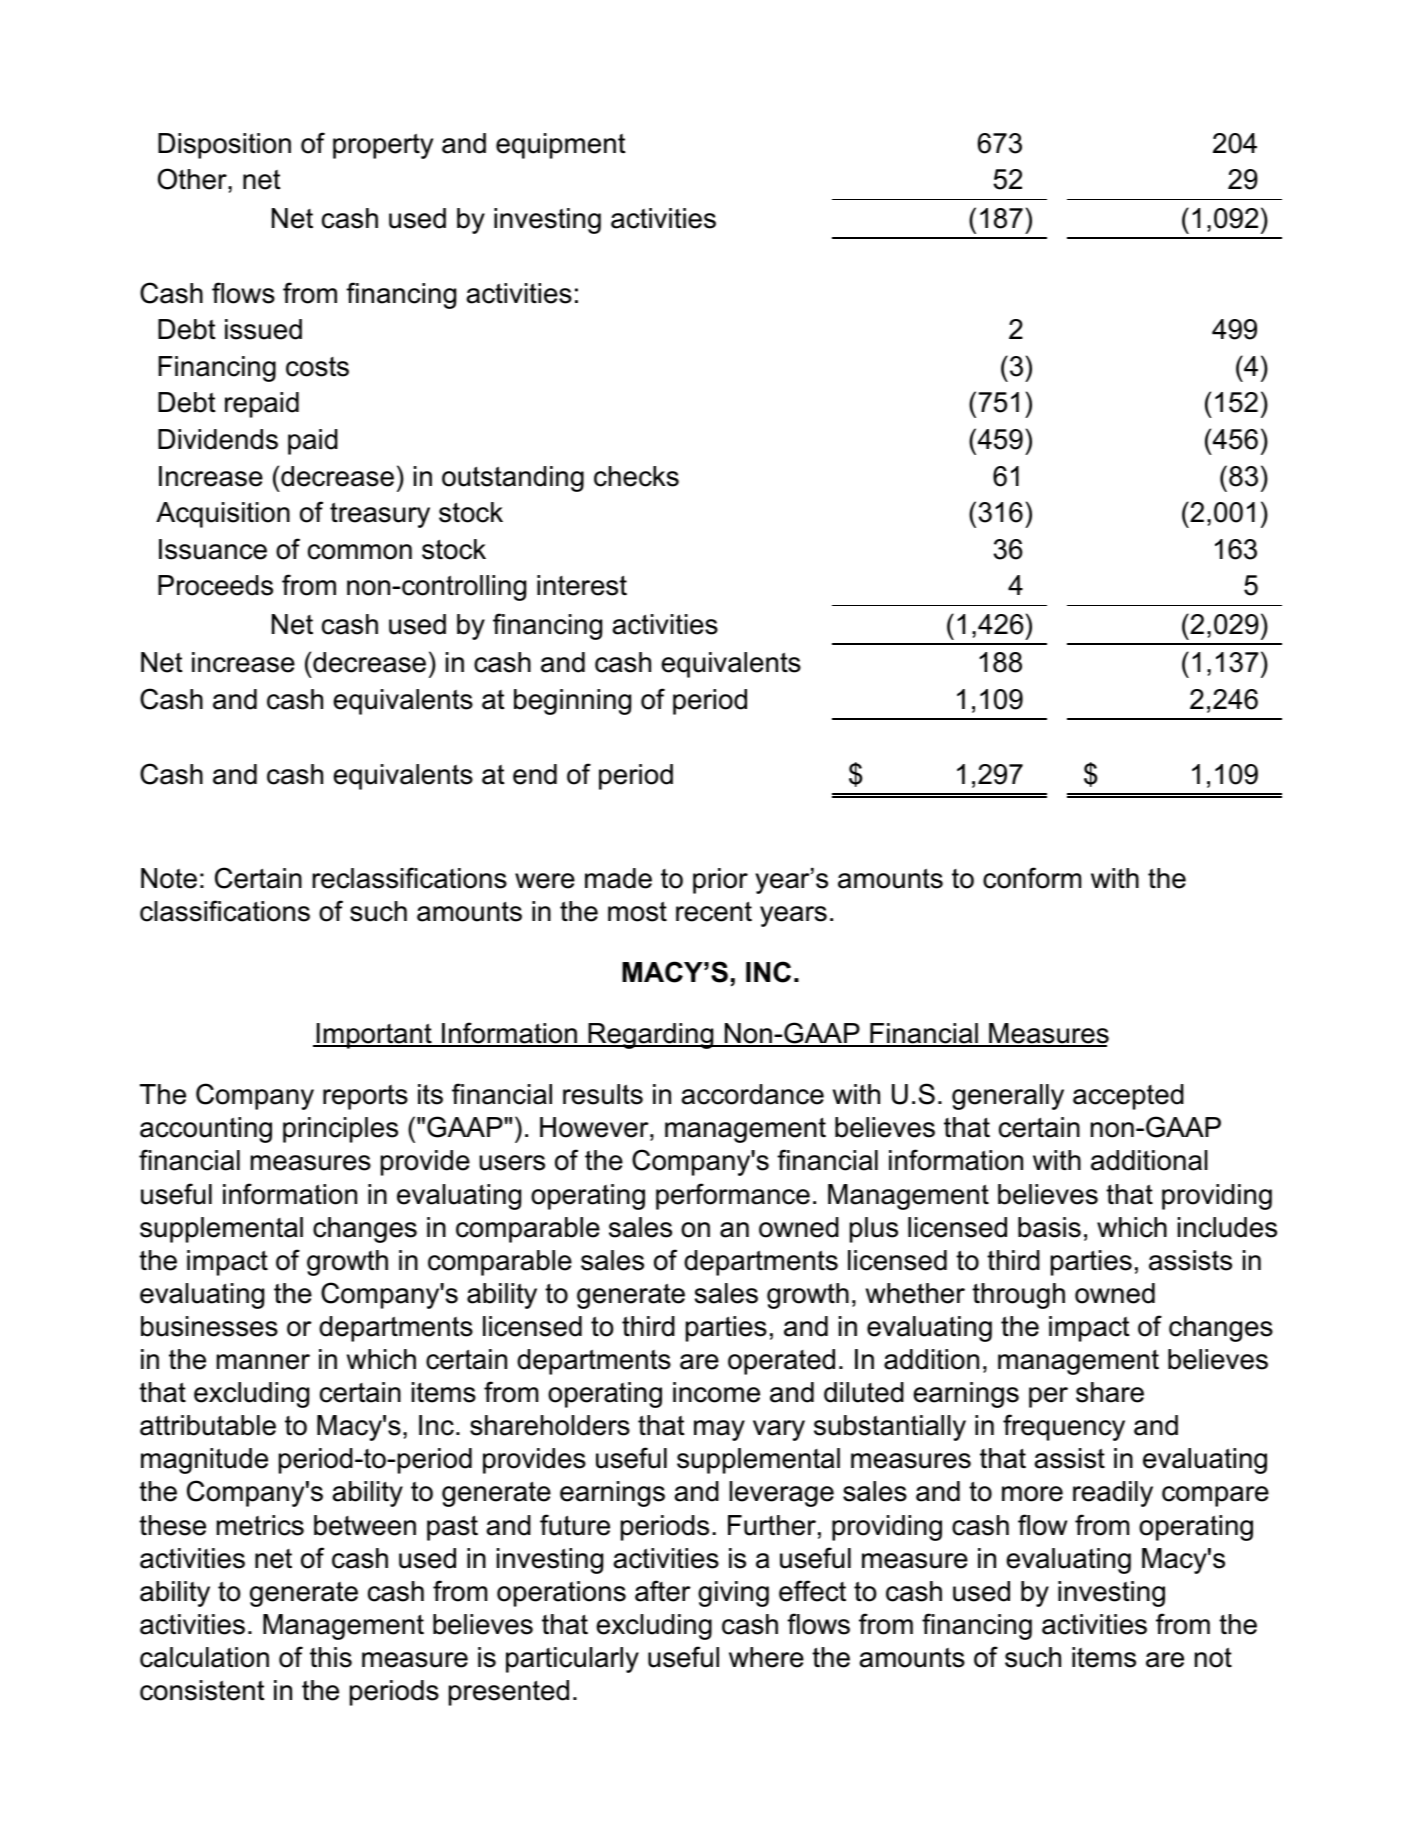  What do you see at coordinates (766, 1657) in the screenshot?
I see `where` at bounding box center [766, 1657].
